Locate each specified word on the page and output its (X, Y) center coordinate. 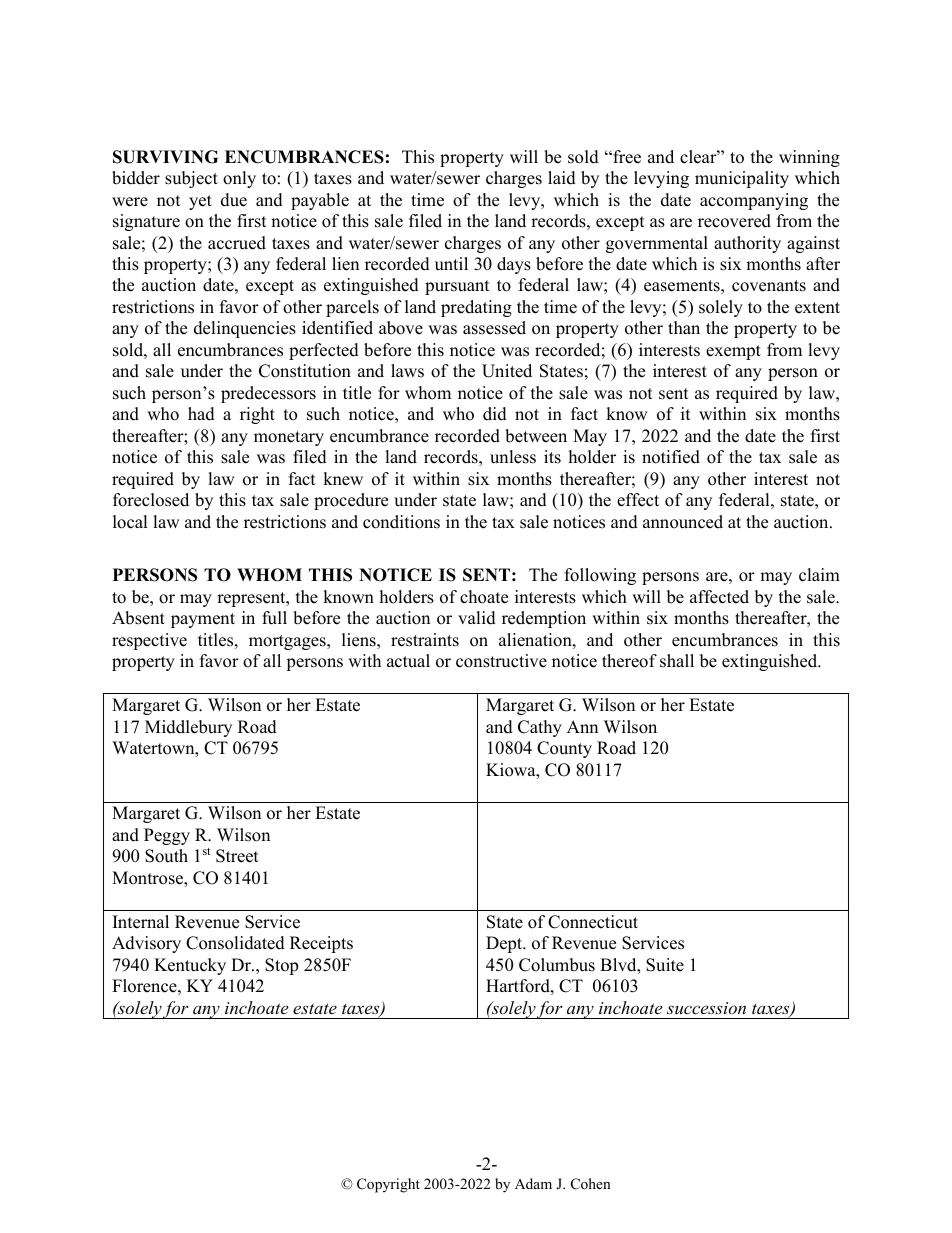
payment (203, 620)
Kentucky (190, 966)
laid (562, 178)
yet (200, 202)
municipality (742, 179)
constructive (501, 661)
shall (677, 661)
